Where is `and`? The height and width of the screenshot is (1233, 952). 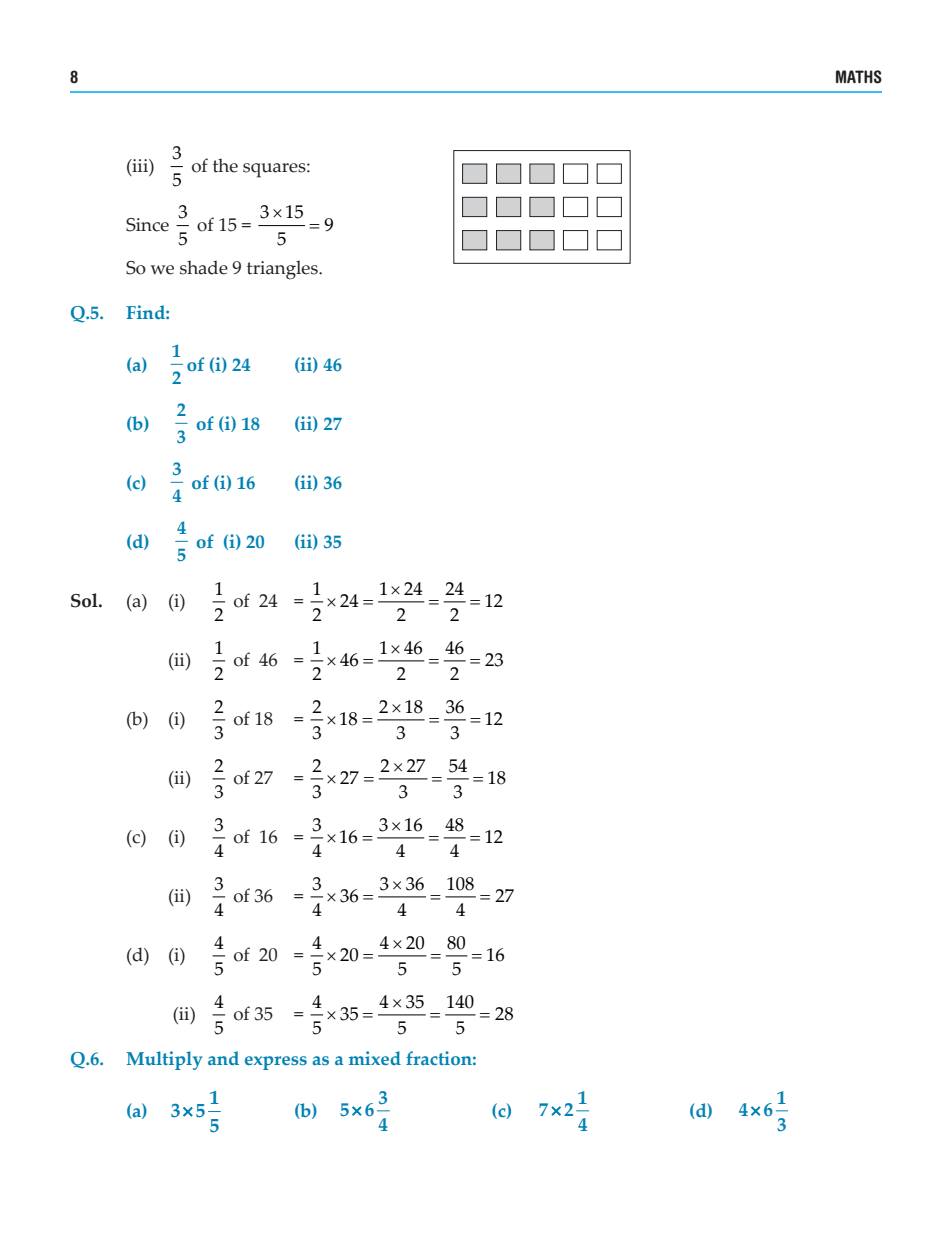
and is located at coordinates (223, 1058).
